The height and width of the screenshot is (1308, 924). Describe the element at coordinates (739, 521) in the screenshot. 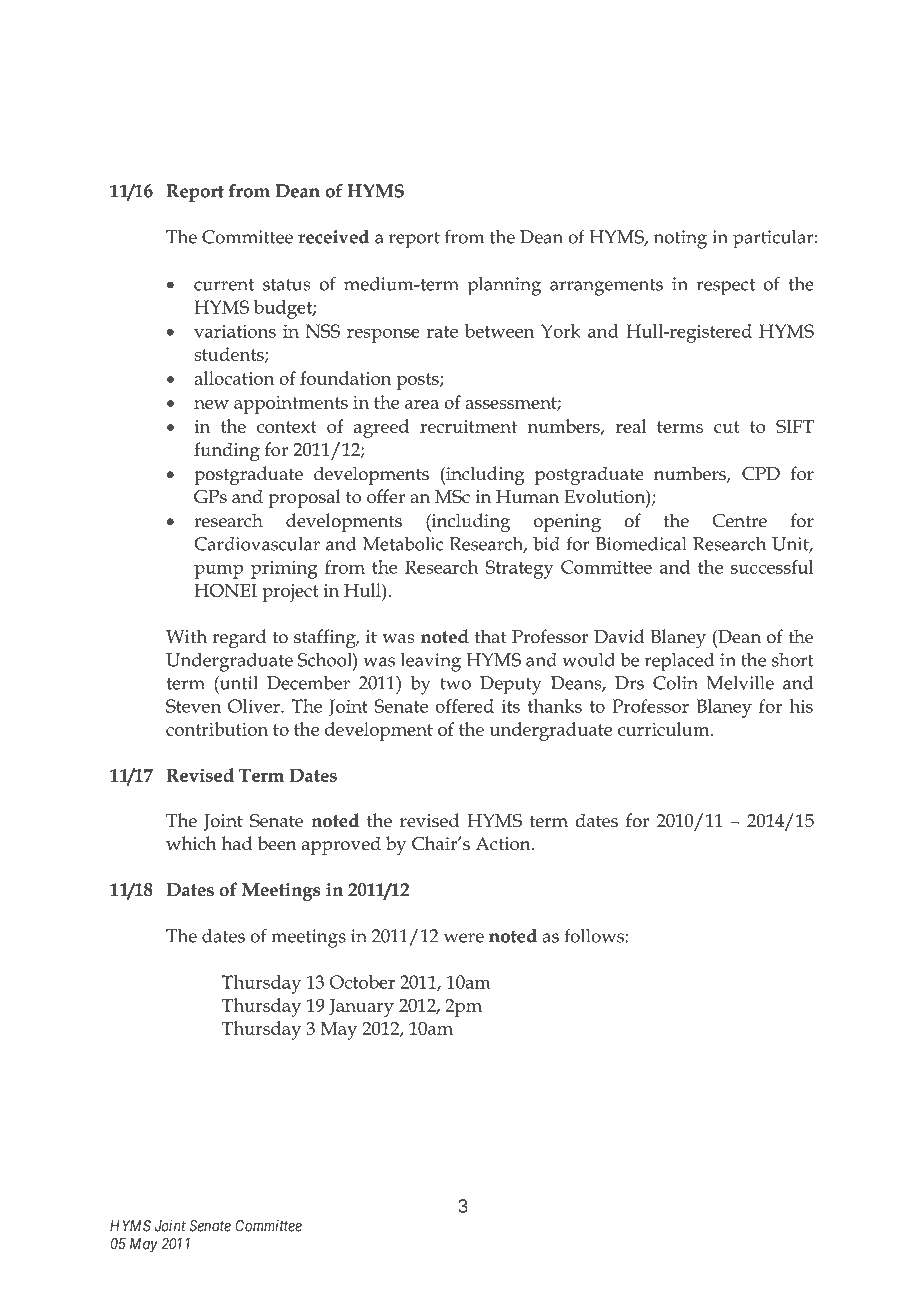

I see `Centre` at that location.
